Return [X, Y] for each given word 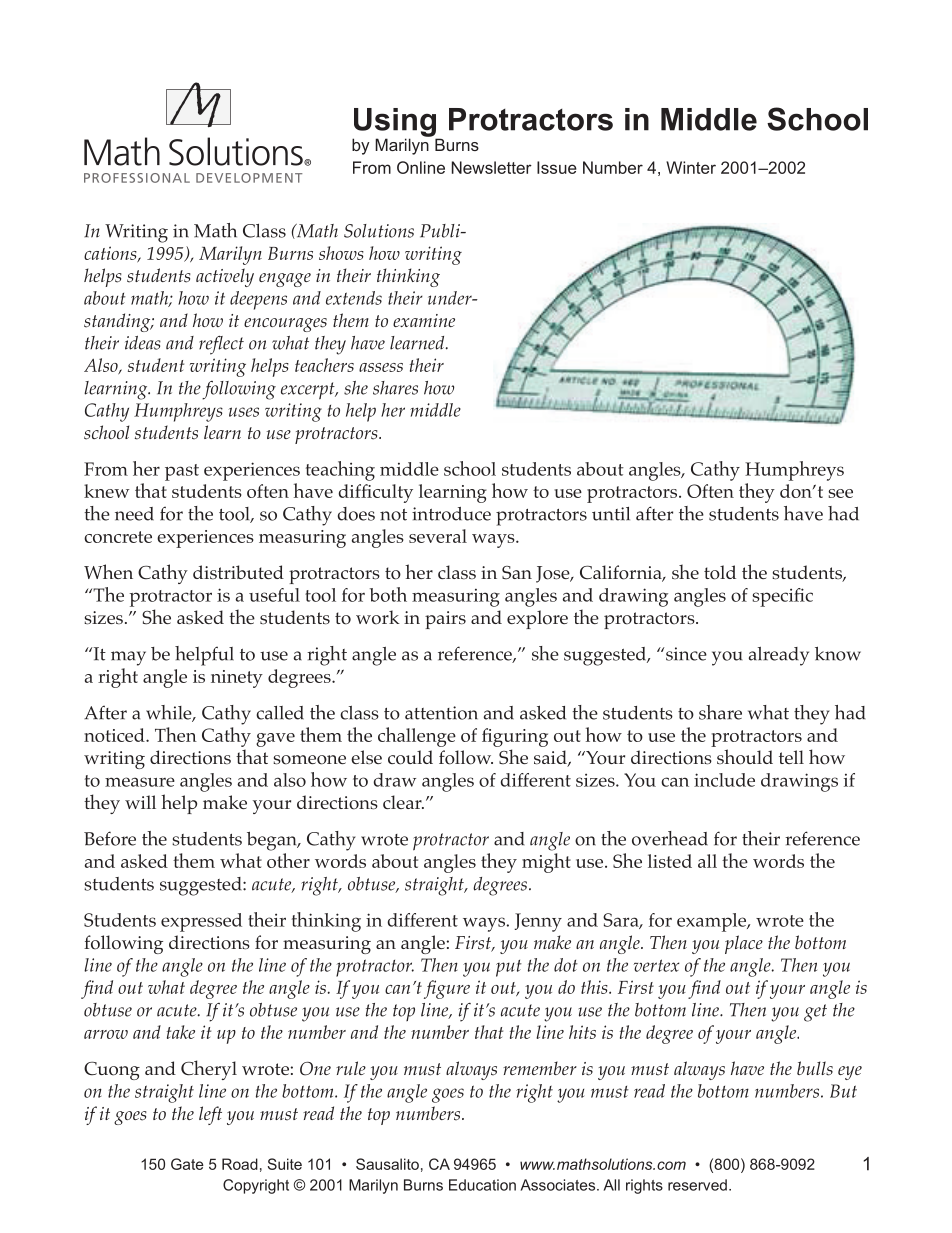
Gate [187, 1164]
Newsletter [492, 167]
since [686, 654]
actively [225, 277]
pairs [445, 620]
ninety [237, 679]
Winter [691, 167]
